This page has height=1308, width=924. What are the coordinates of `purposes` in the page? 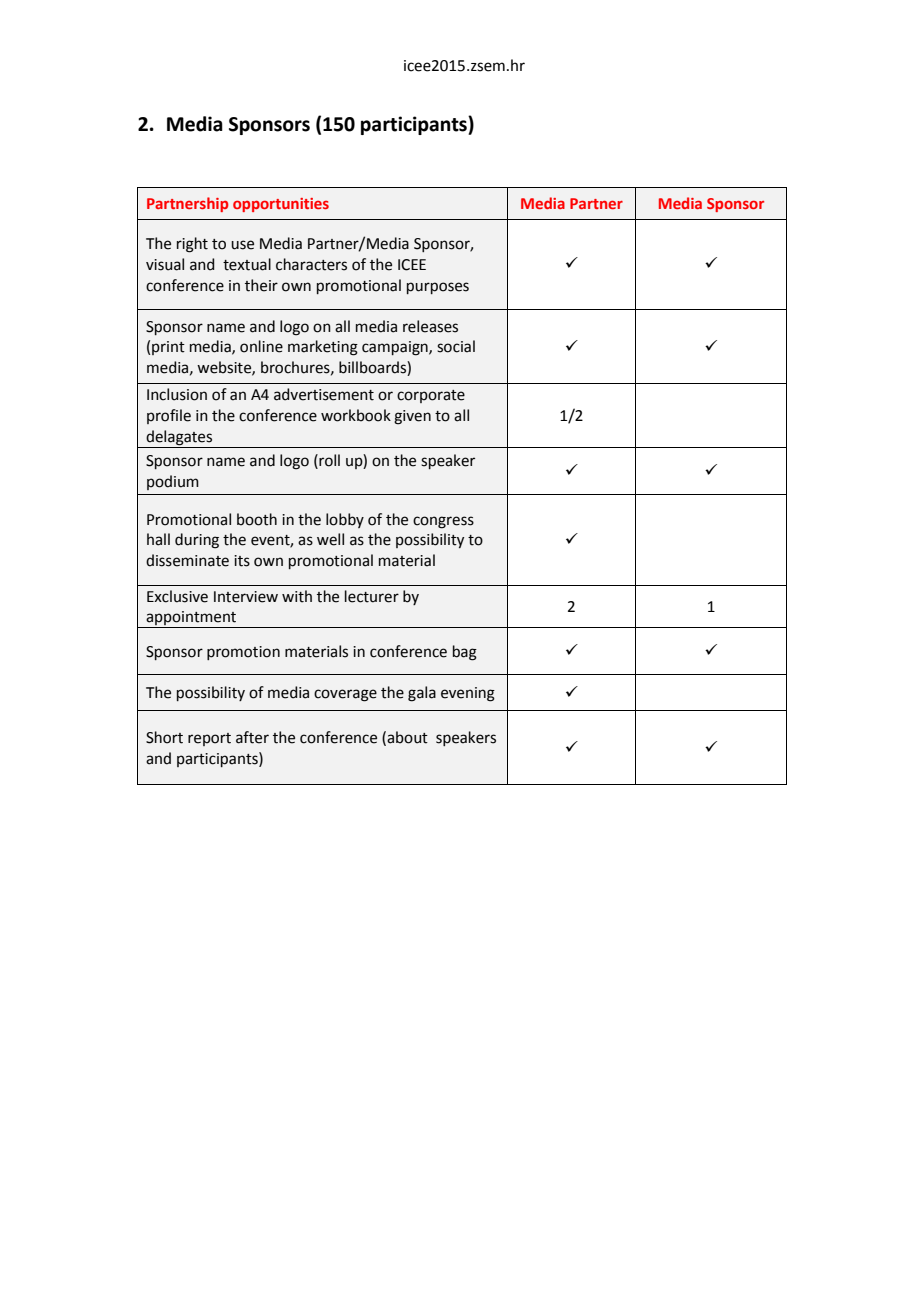 It's located at (438, 288).
